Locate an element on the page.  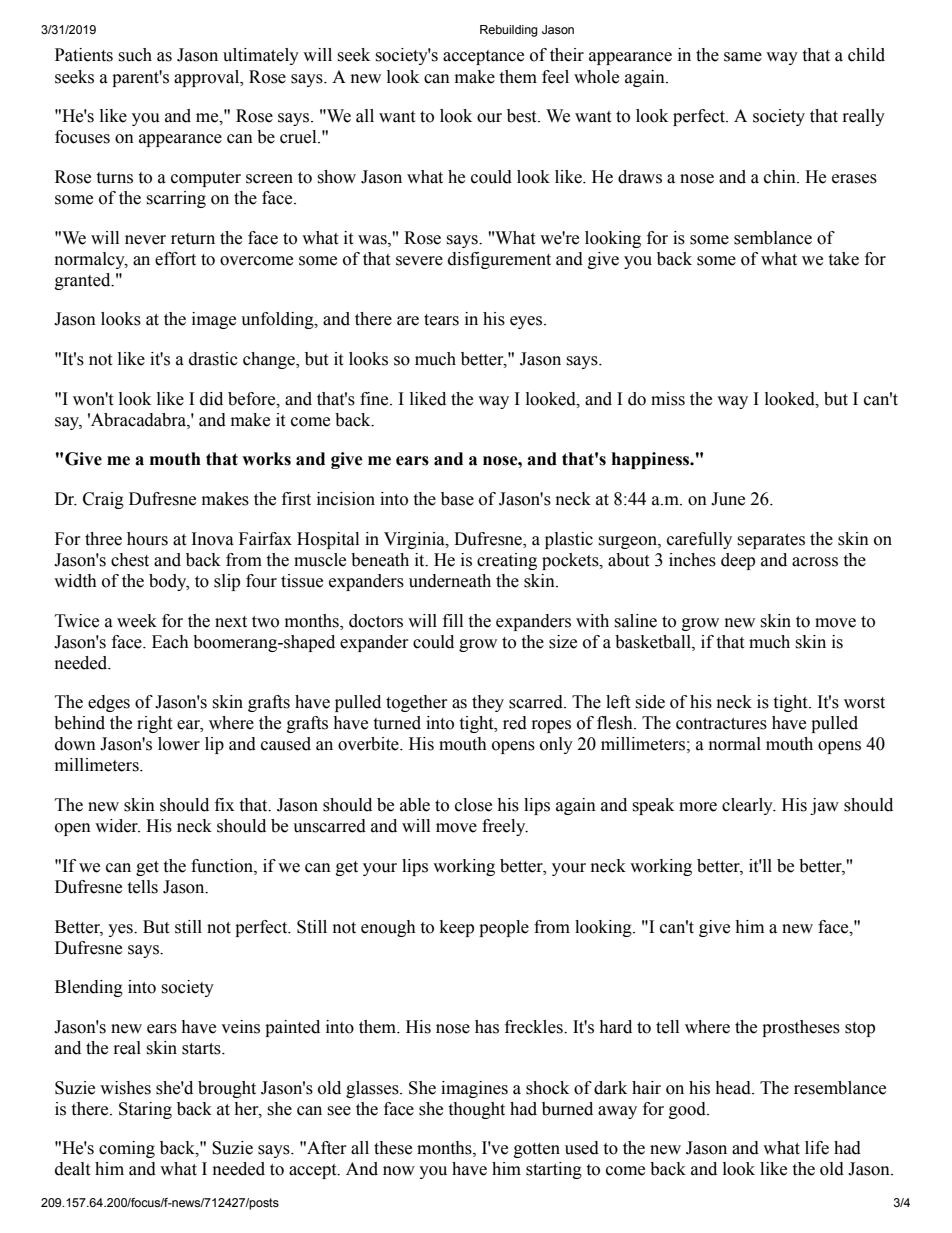
body is located at coordinates (169, 582).
